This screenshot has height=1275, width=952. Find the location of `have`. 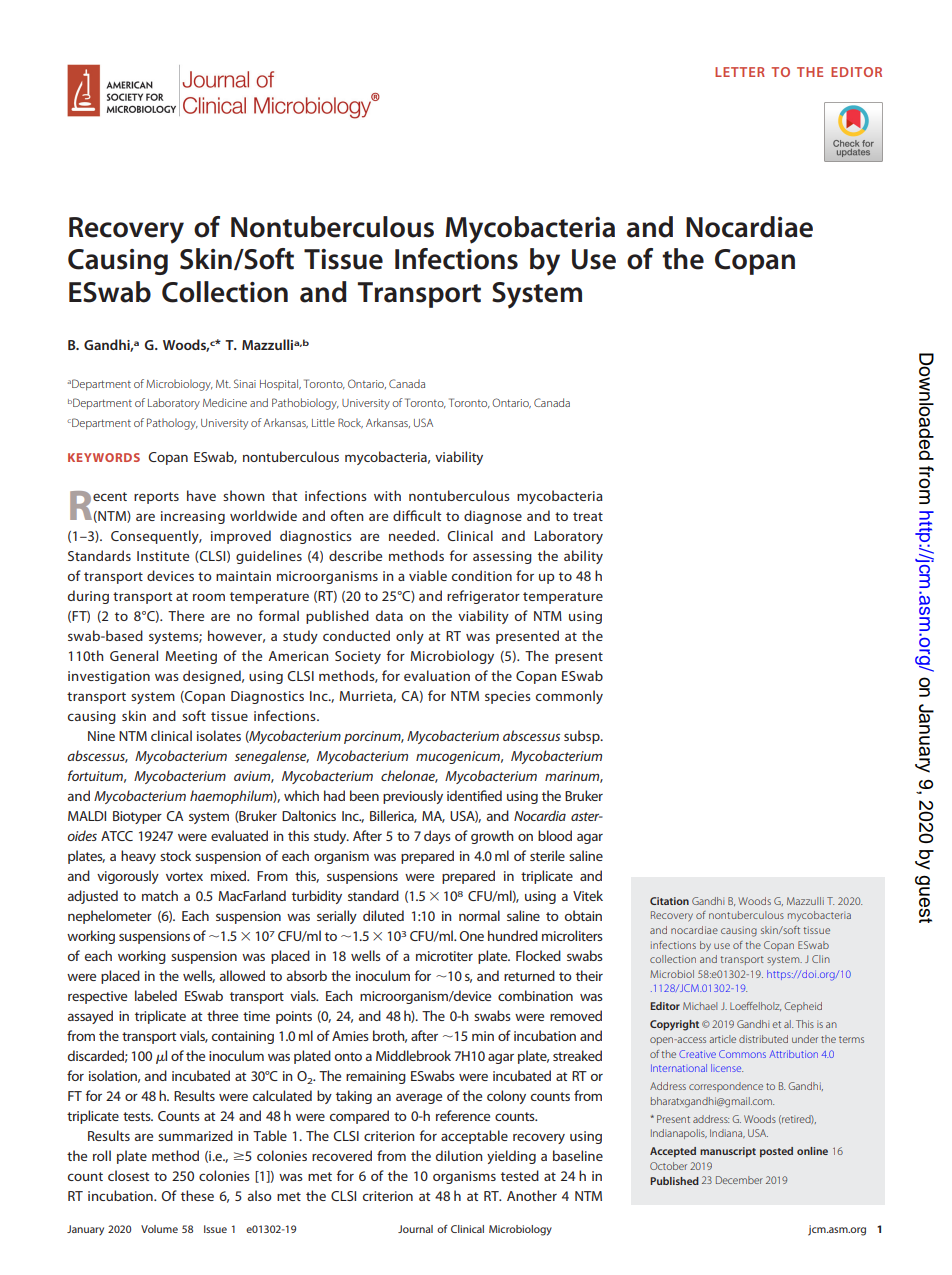

have is located at coordinates (201, 495).
